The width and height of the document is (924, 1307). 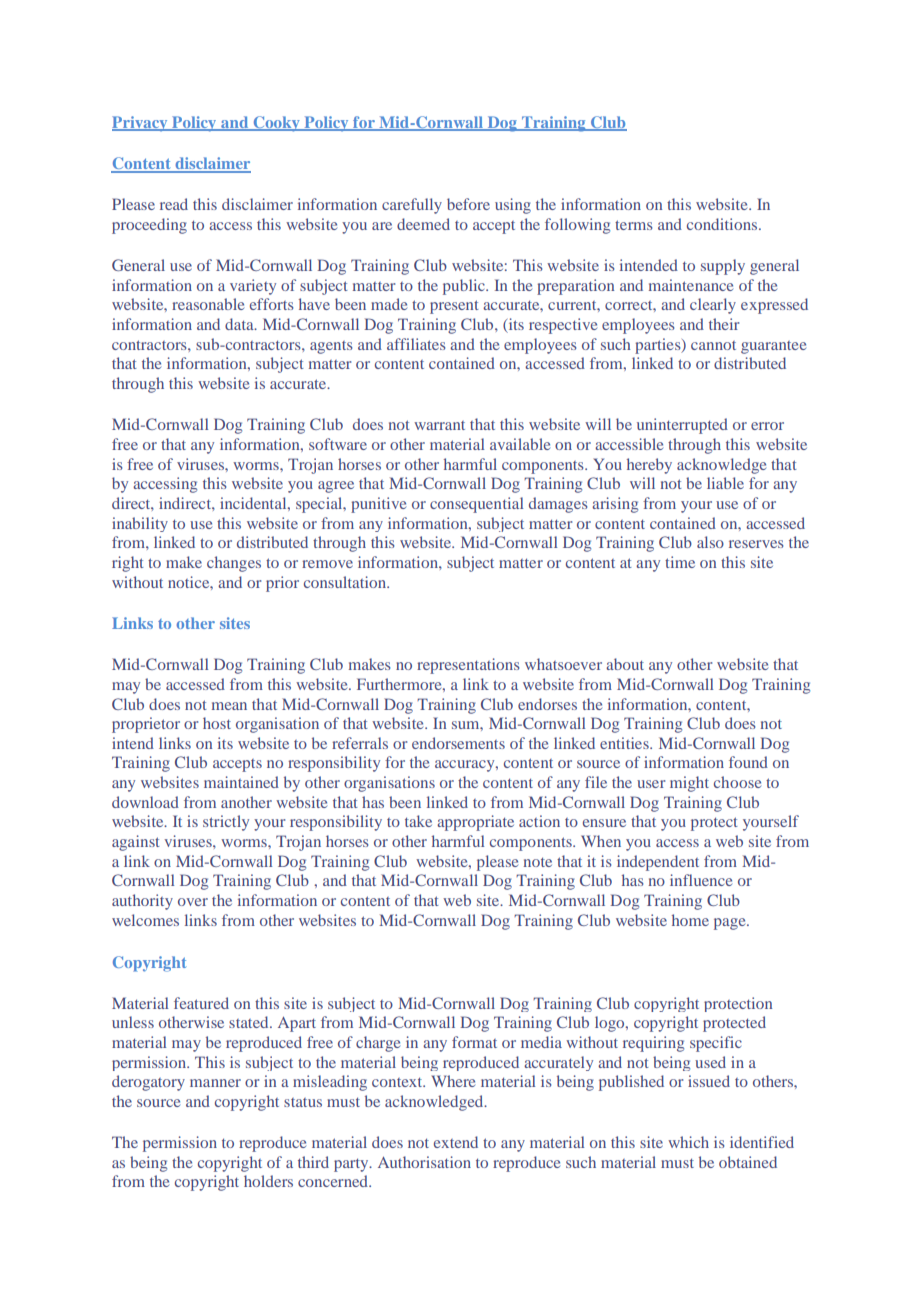 What do you see at coordinates (625, 664) in the document?
I see `about` at bounding box center [625, 664].
